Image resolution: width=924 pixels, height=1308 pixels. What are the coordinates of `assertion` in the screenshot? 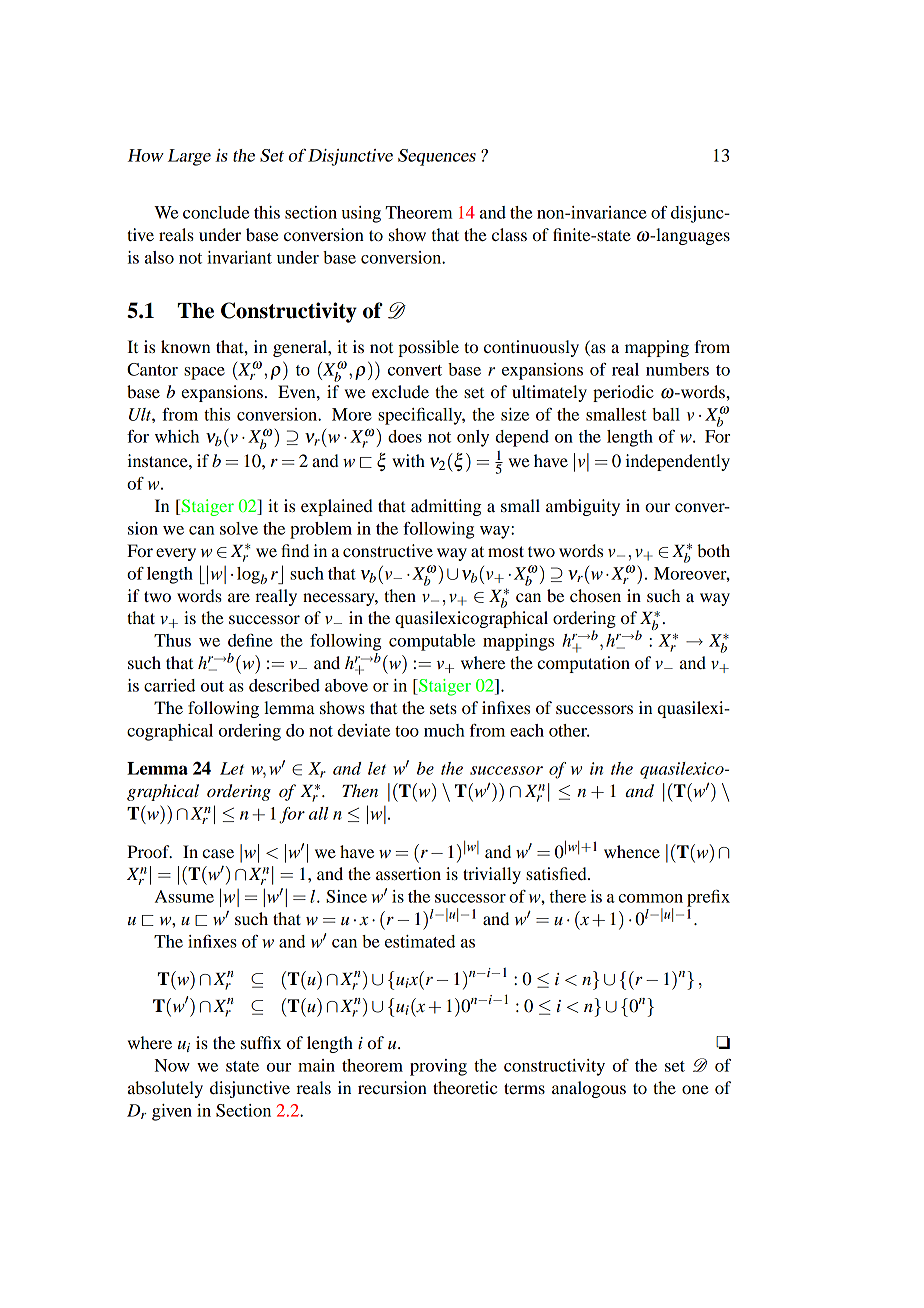 It's located at (408, 873).
